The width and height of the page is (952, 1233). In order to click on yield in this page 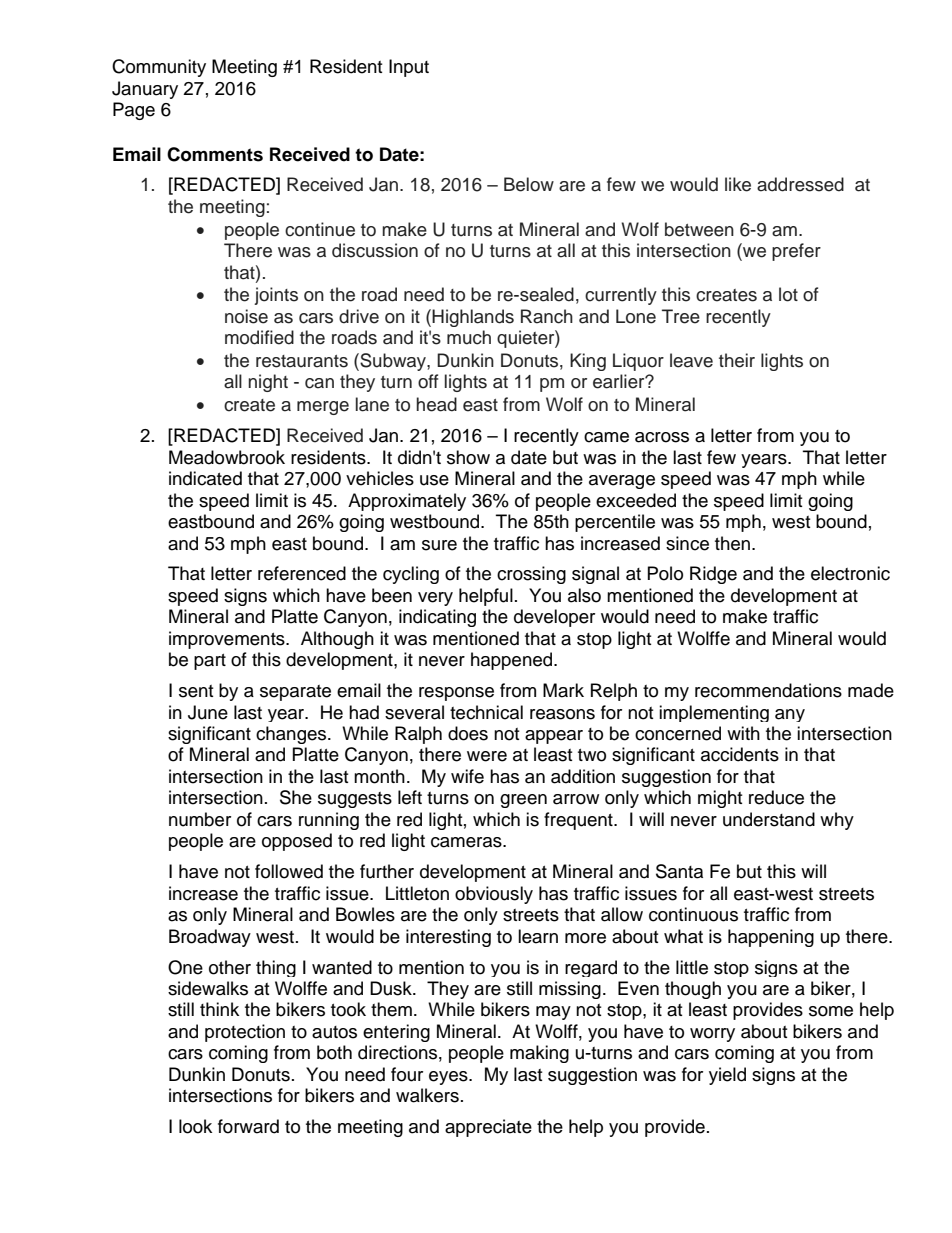, I will do `click(727, 1076)`.
